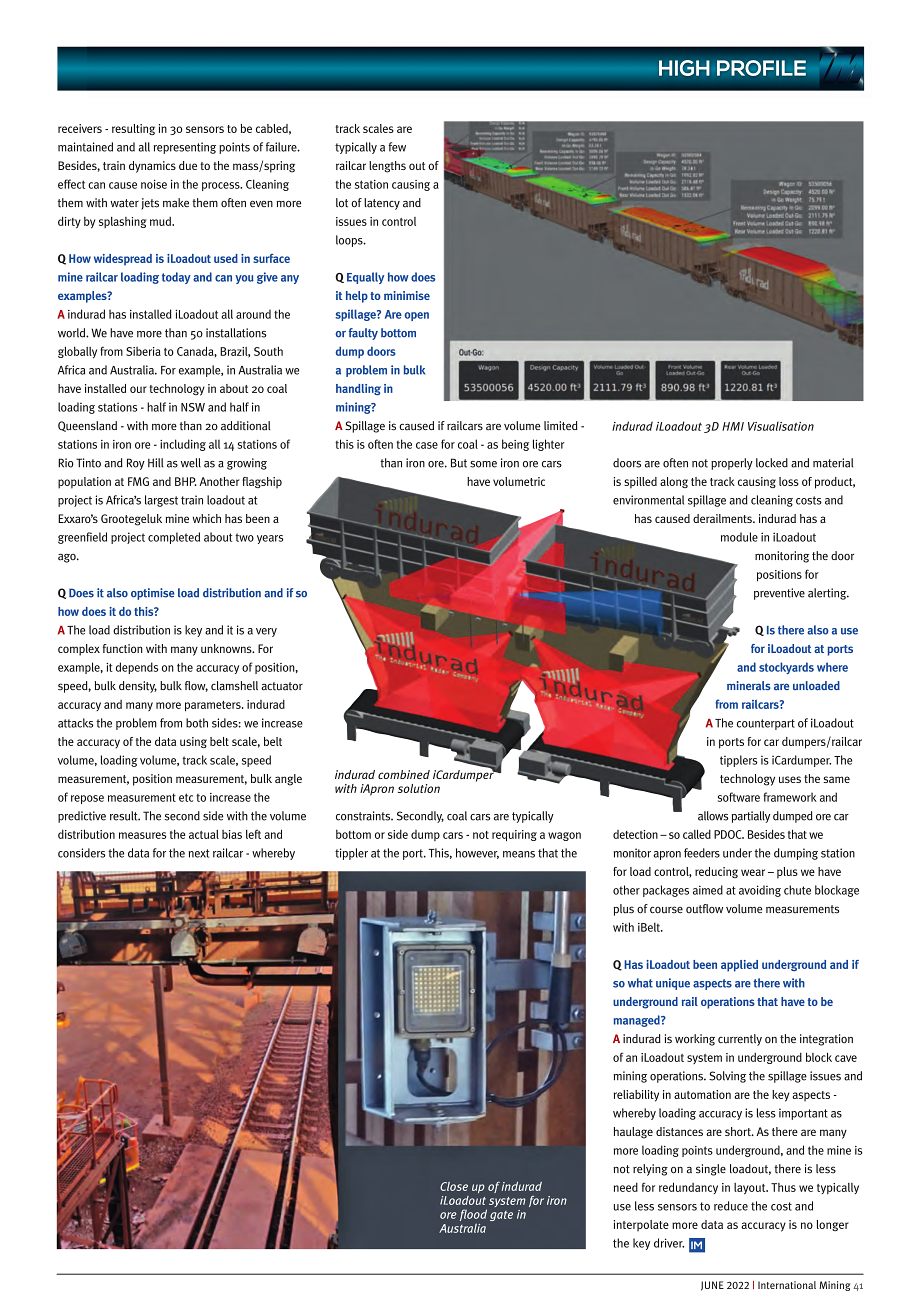 The image size is (924, 1308). Describe the element at coordinates (183, 445) in the screenshot. I see `including` at that location.
